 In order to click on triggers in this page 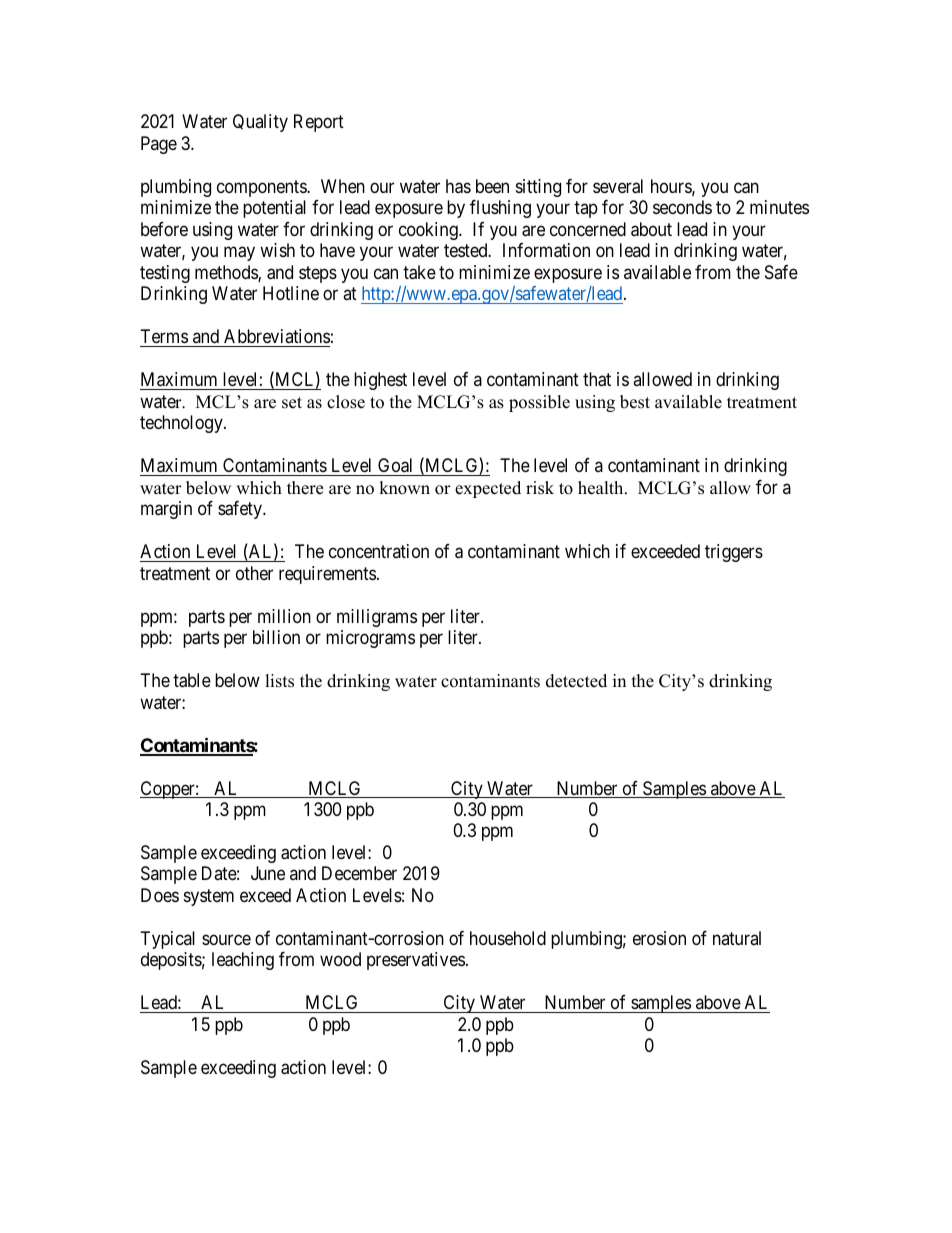, I will do `click(734, 553)`.
